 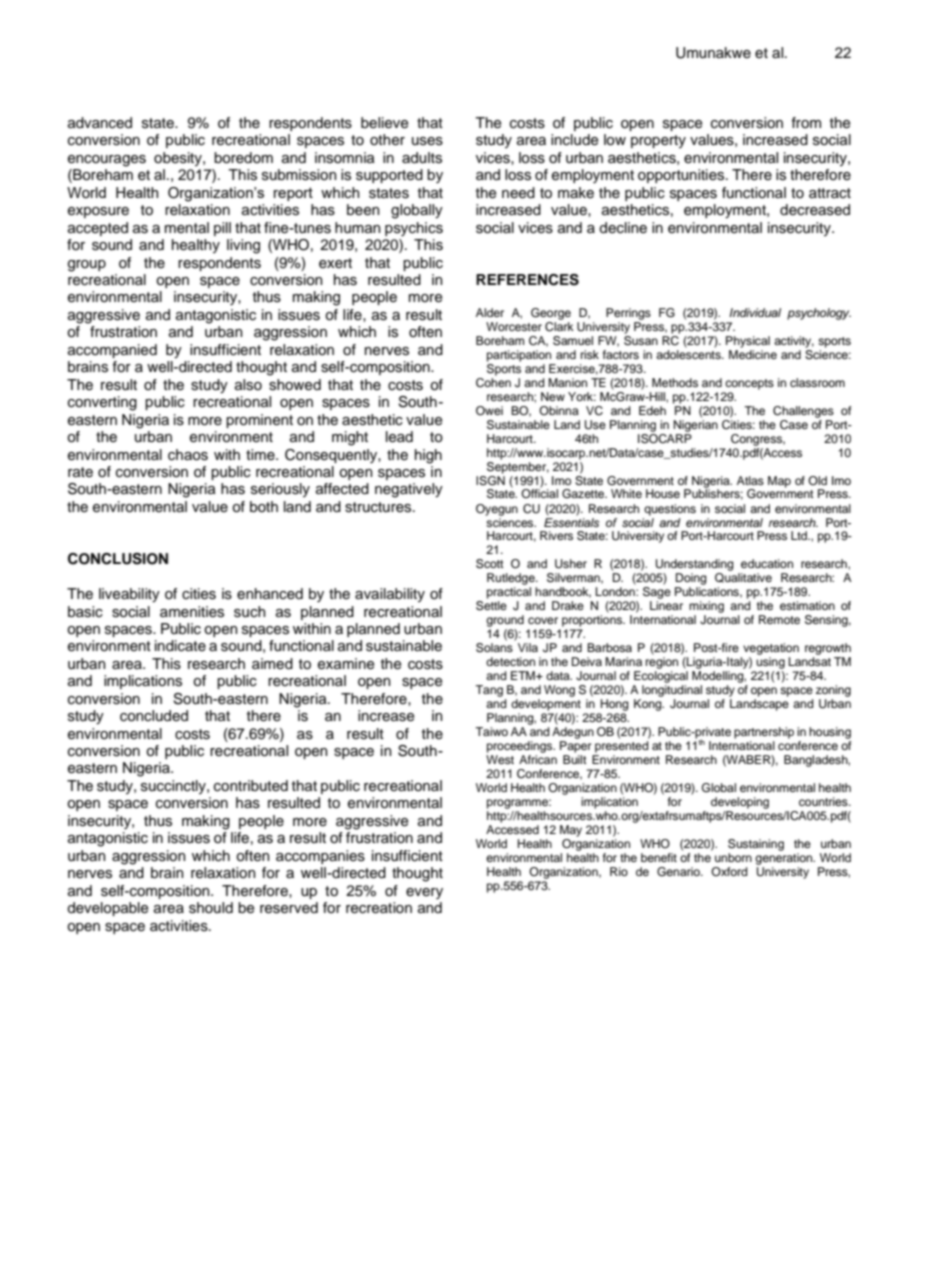 I want to click on Alder, so click(x=490, y=312).
